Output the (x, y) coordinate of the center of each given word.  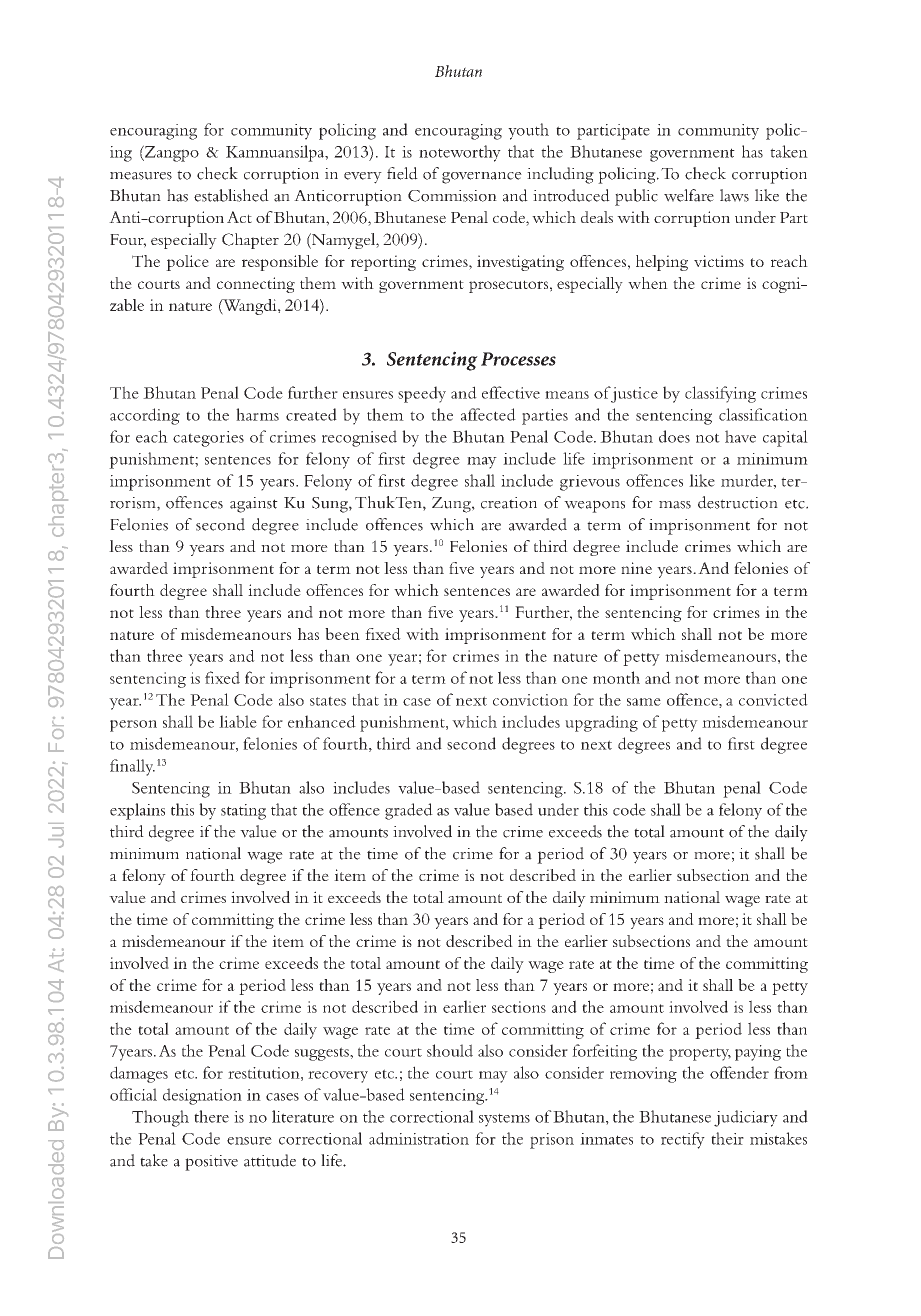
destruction (738, 502)
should (450, 1050)
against (254, 505)
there (211, 1116)
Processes (518, 359)
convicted (773, 699)
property (700, 1054)
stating (243, 812)
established (231, 195)
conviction (530, 700)
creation (509, 503)
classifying (720, 394)
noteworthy (460, 153)
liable (238, 721)
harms (257, 414)
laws (734, 195)
